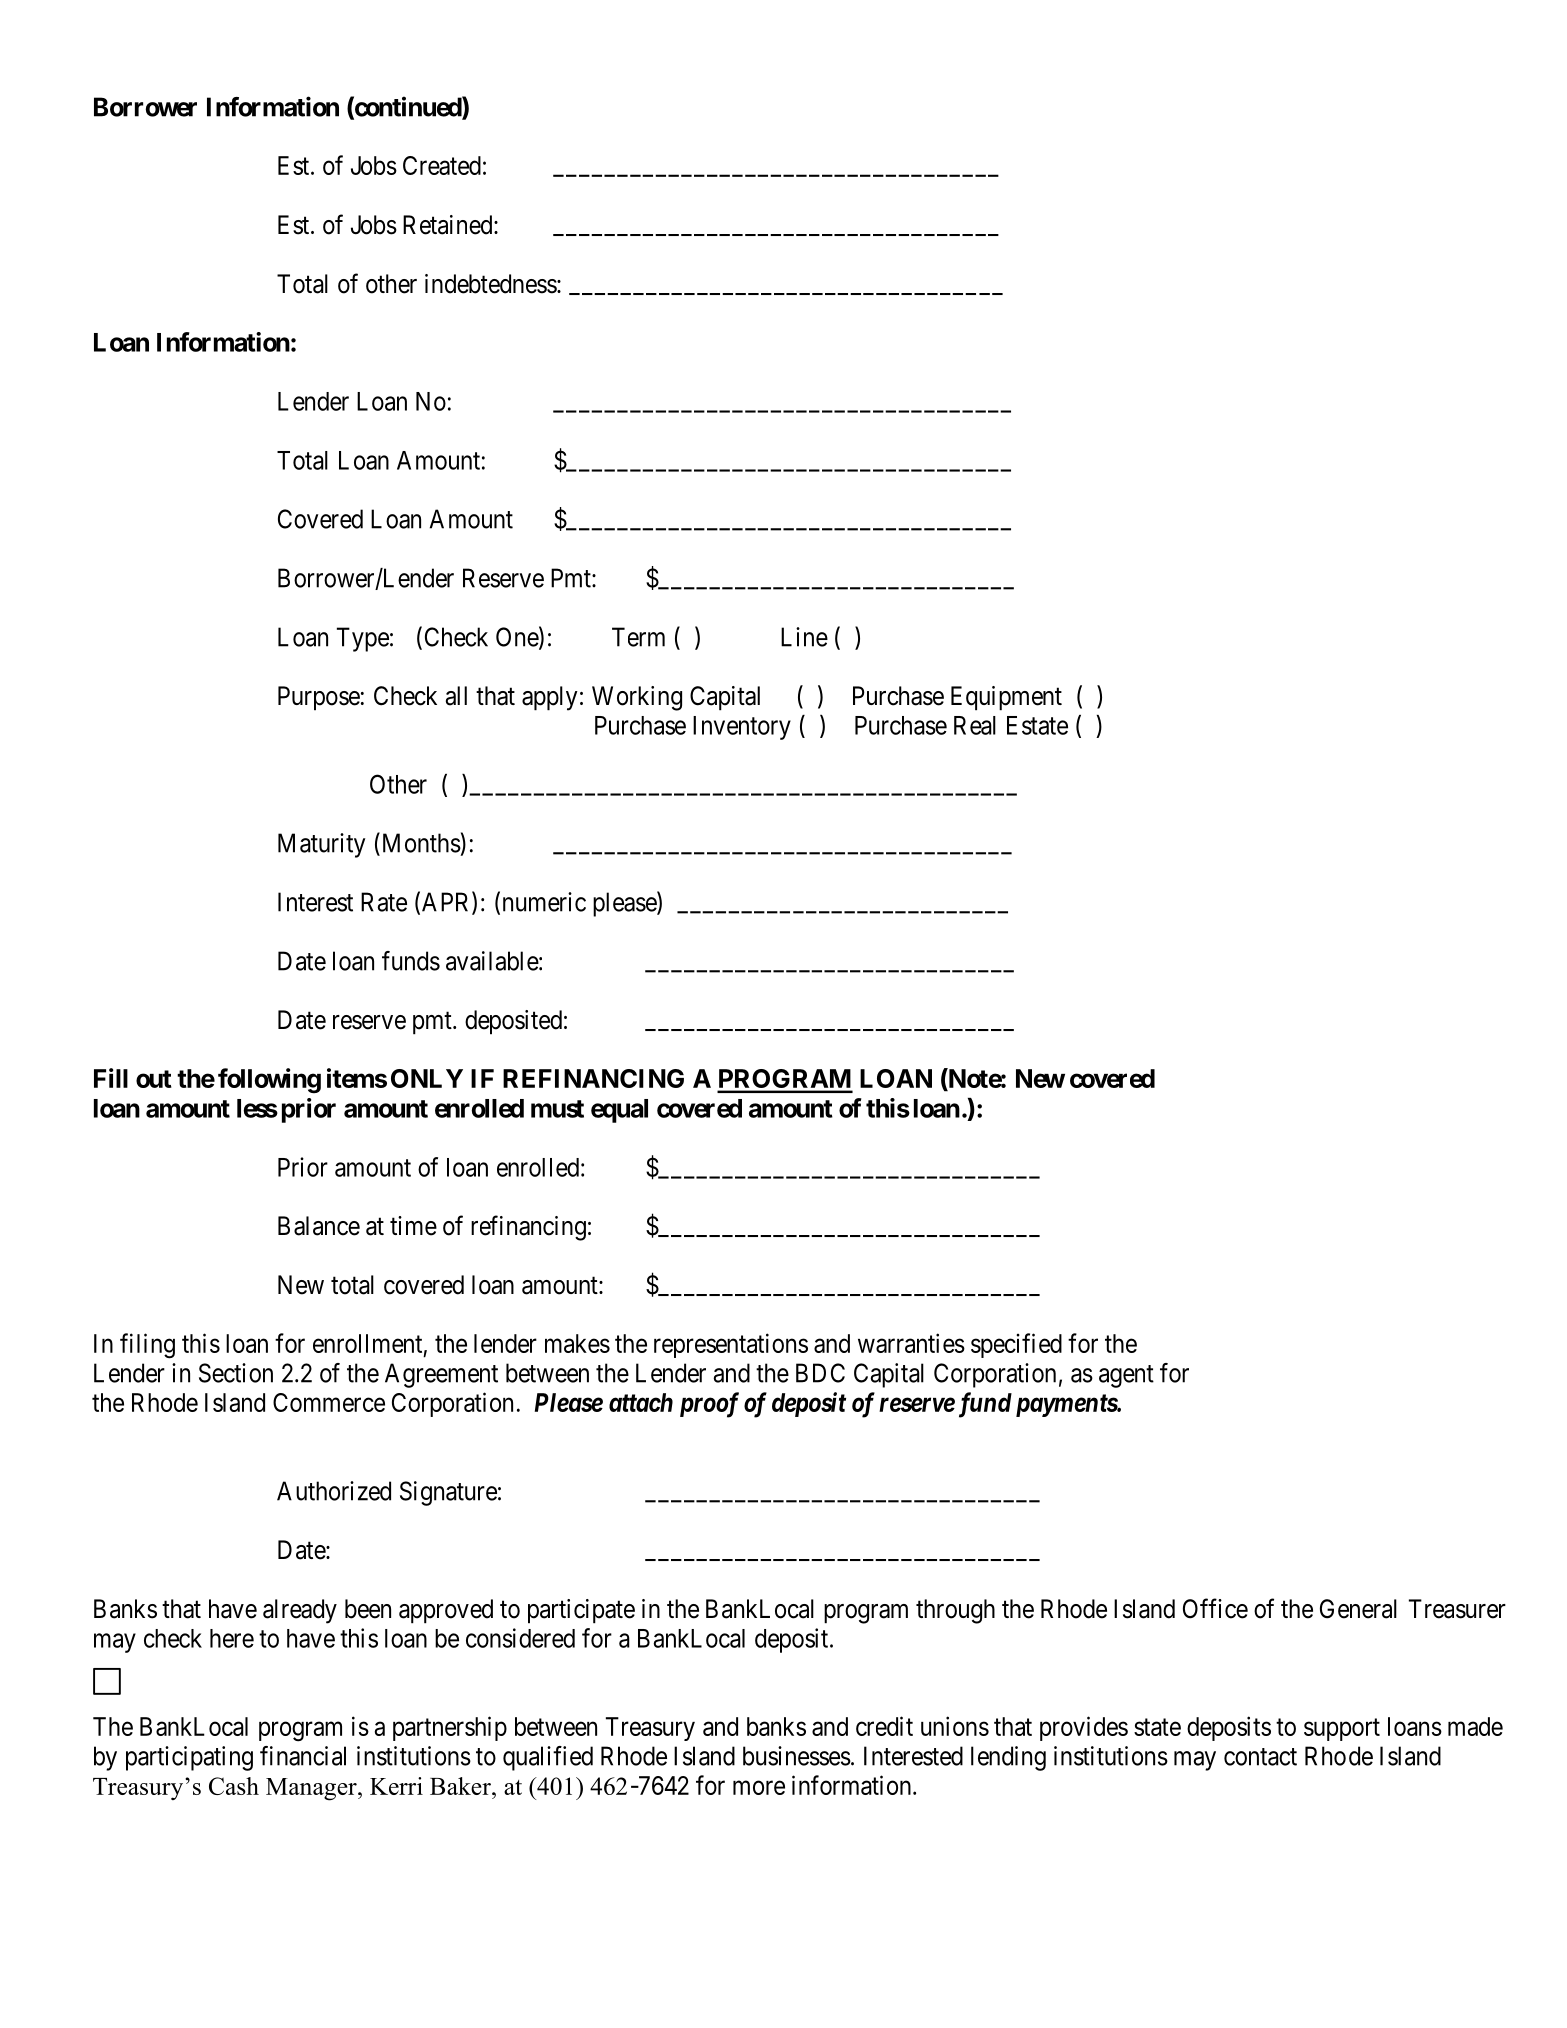 The image size is (1567, 2028). Describe the element at coordinates (742, 728) in the screenshot. I see `Inventory` at that location.
